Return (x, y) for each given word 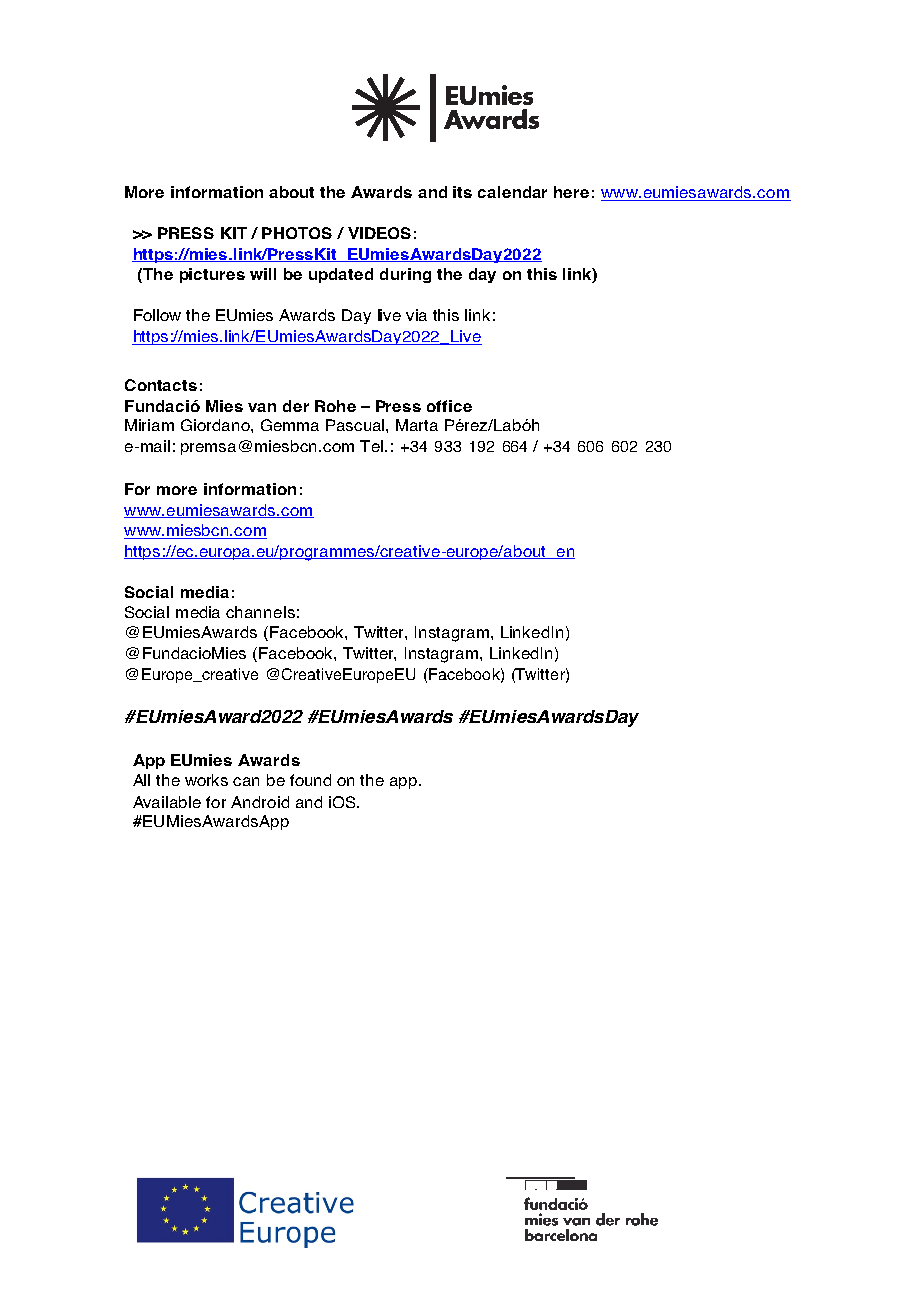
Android (260, 802)
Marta (417, 425)
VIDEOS (379, 233)
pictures (212, 275)
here (571, 192)
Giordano (216, 425)
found (310, 780)
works (206, 780)
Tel (371, 446)
